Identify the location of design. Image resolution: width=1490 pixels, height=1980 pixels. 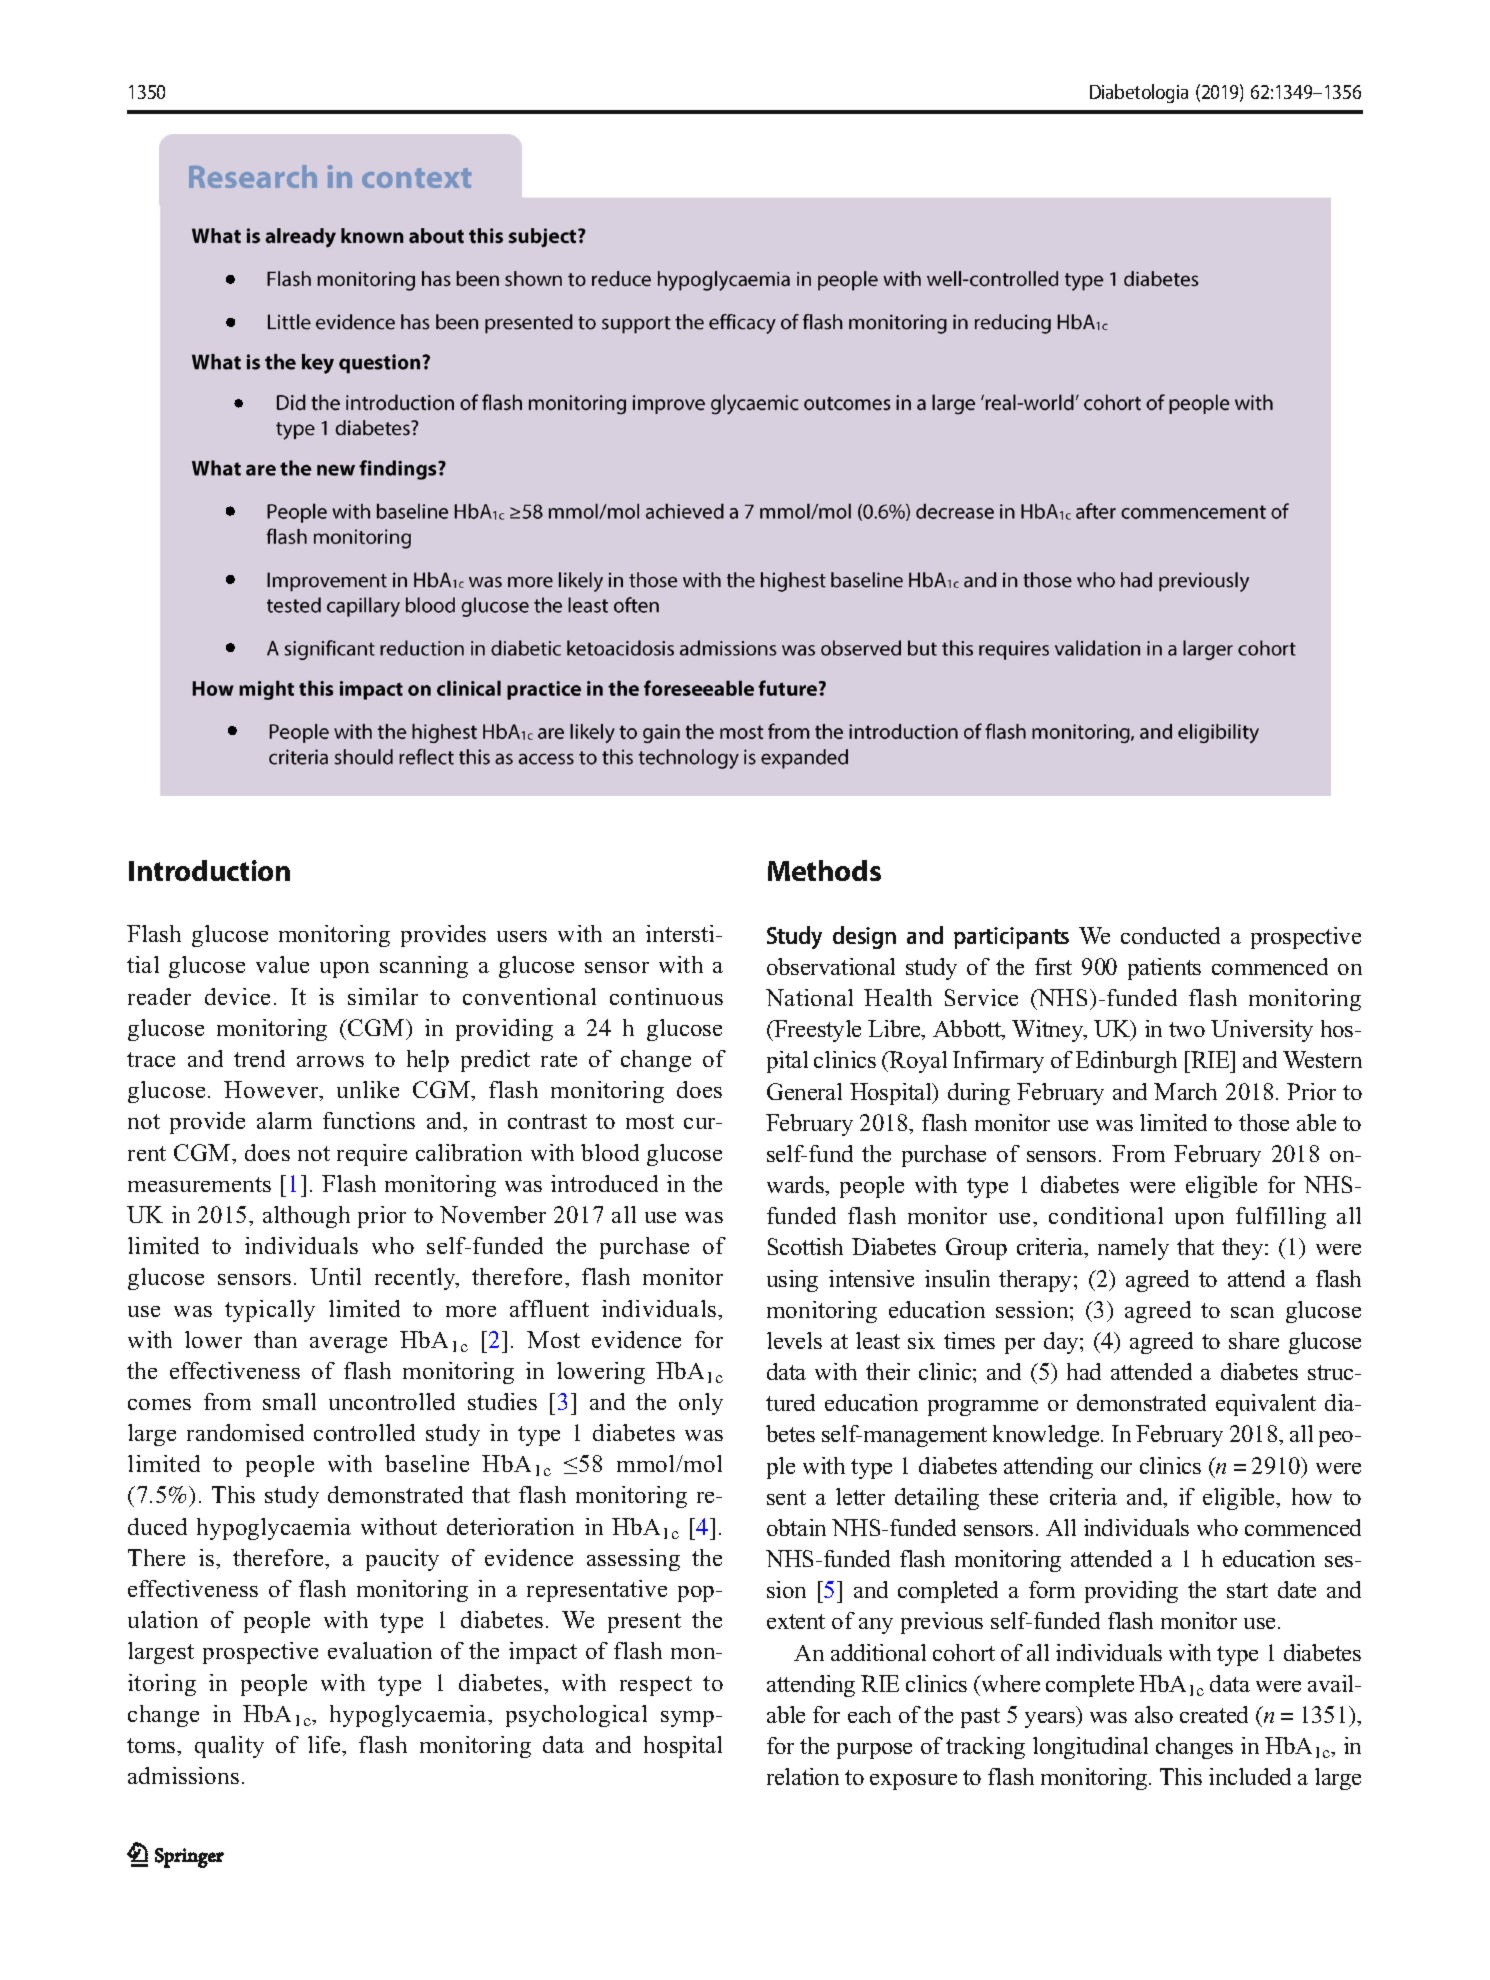
(864, 937).
